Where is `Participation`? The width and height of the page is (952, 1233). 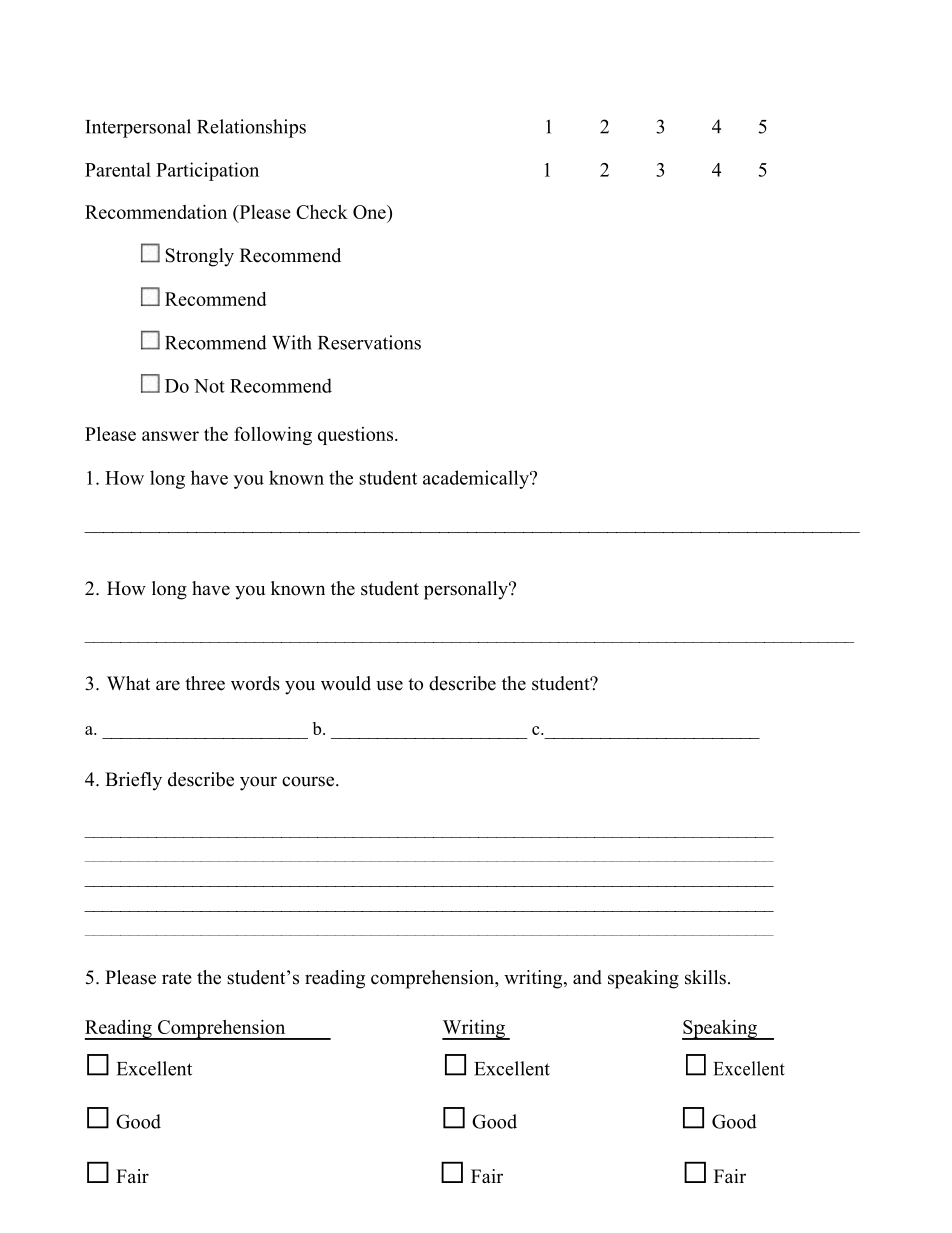
Participation is located at coordinates (207, 171).
